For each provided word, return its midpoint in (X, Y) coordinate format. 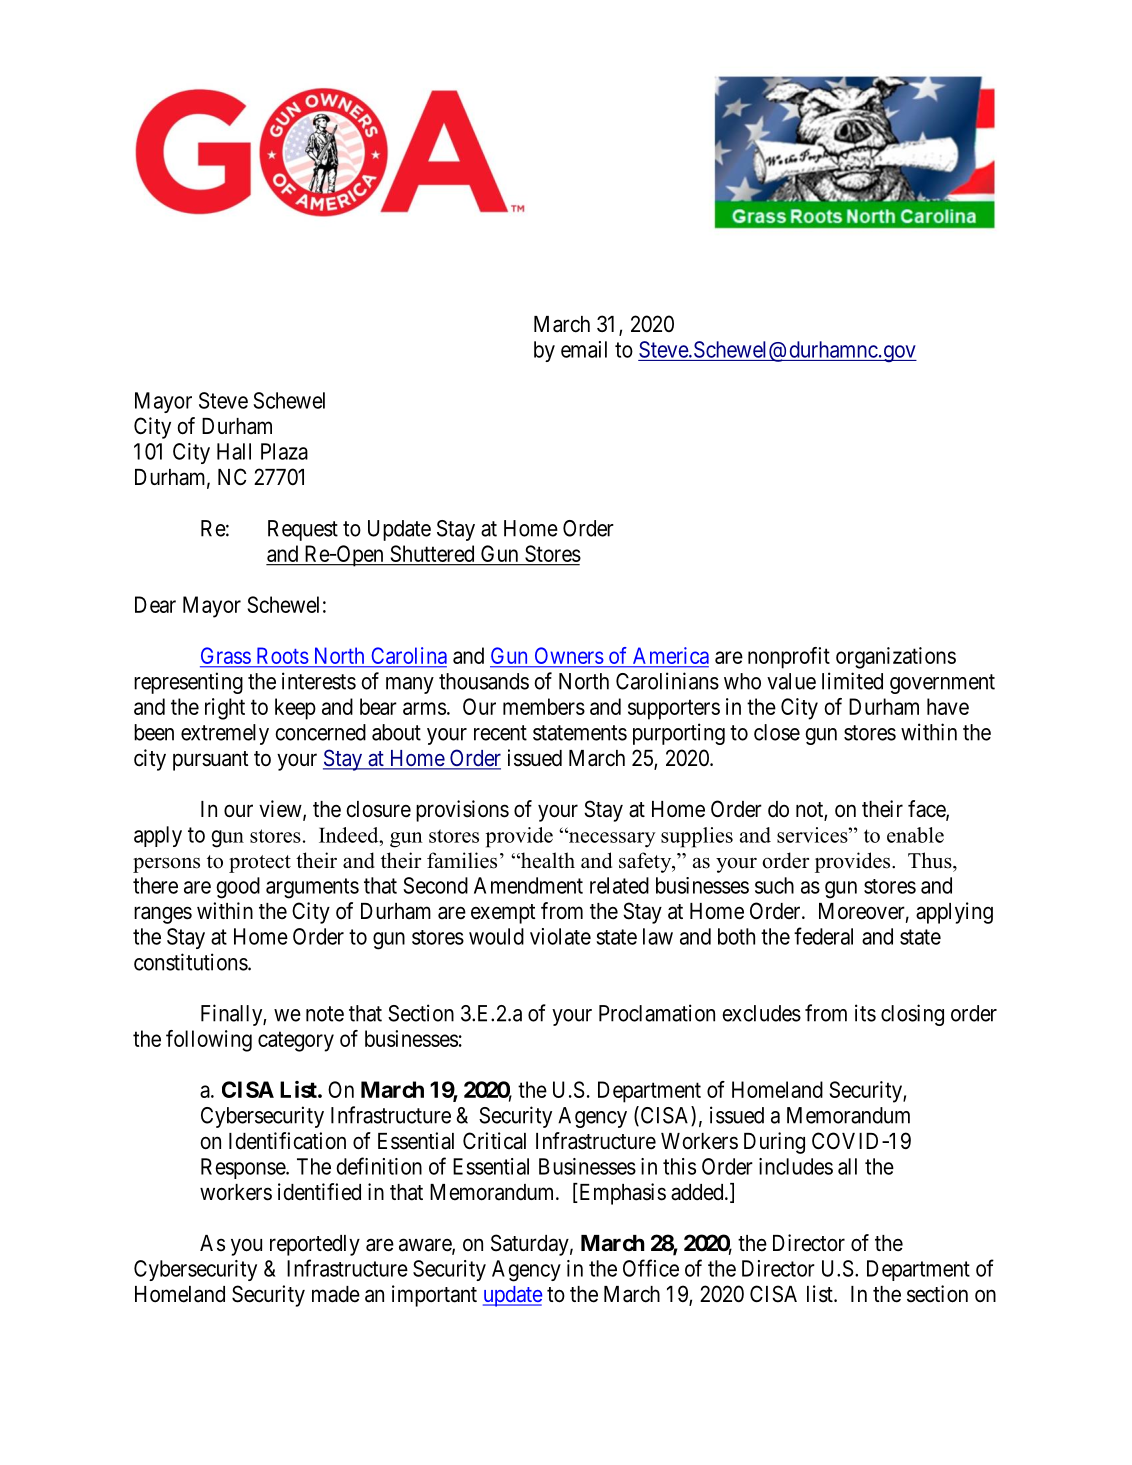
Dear (155, 604)
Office (651, 1268)
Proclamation (657, 1013)
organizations (896, 658)
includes (796, 1166)
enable (915, 835)
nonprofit (789, 658)
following (209, 1041)
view (281, 810)
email (584, 349)
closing (912, 1015)
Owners (568, 657)
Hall (234, 451)
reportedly (315, 1245)
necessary (611, 839)
